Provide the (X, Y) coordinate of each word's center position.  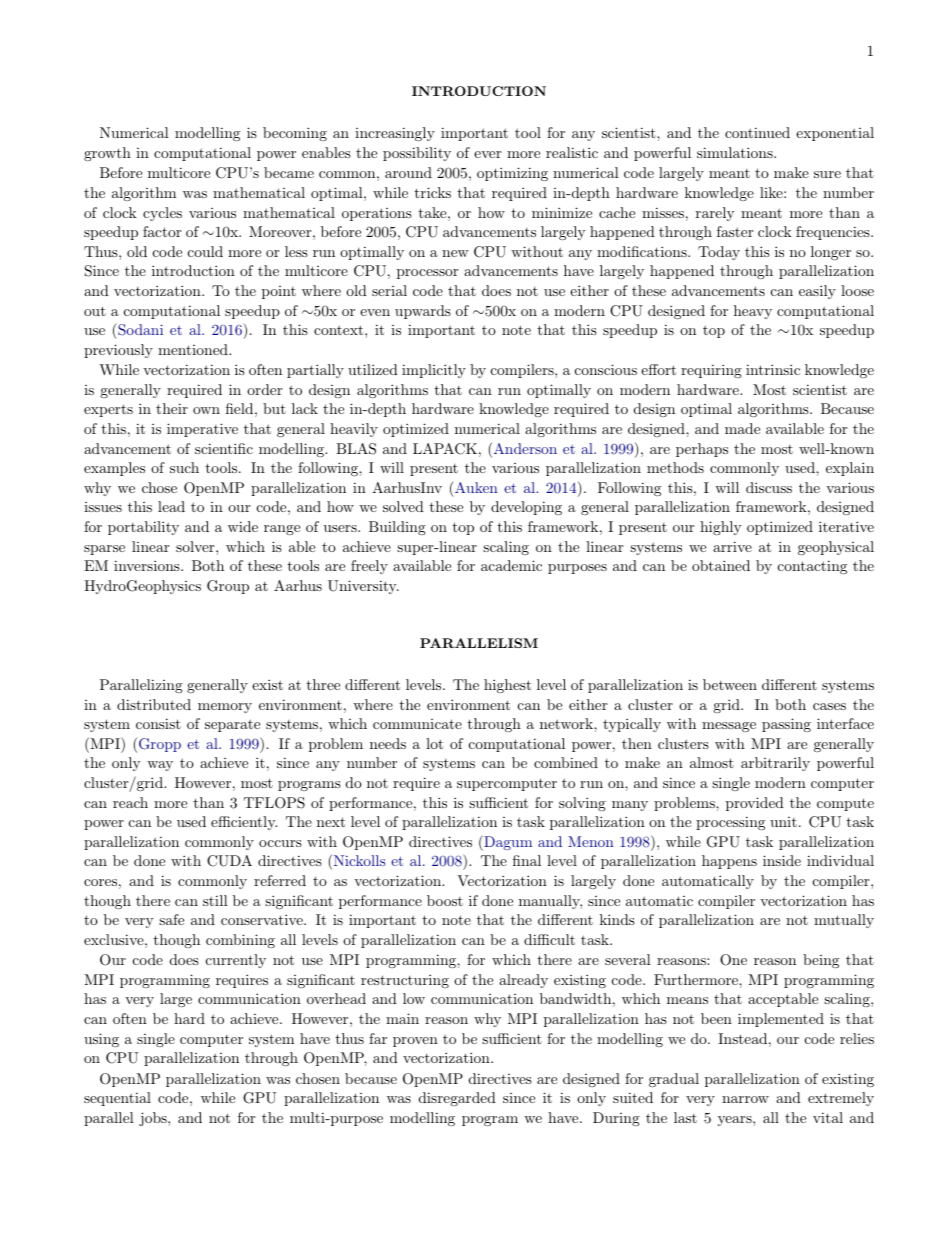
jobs (154, 1119)
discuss (769, 487)
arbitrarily (775, 764)
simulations (735, 152)
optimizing (512, 174)
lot (434, 743)
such (184, 467)
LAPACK (445, 449)
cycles (162, 214)
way (160, 766)
